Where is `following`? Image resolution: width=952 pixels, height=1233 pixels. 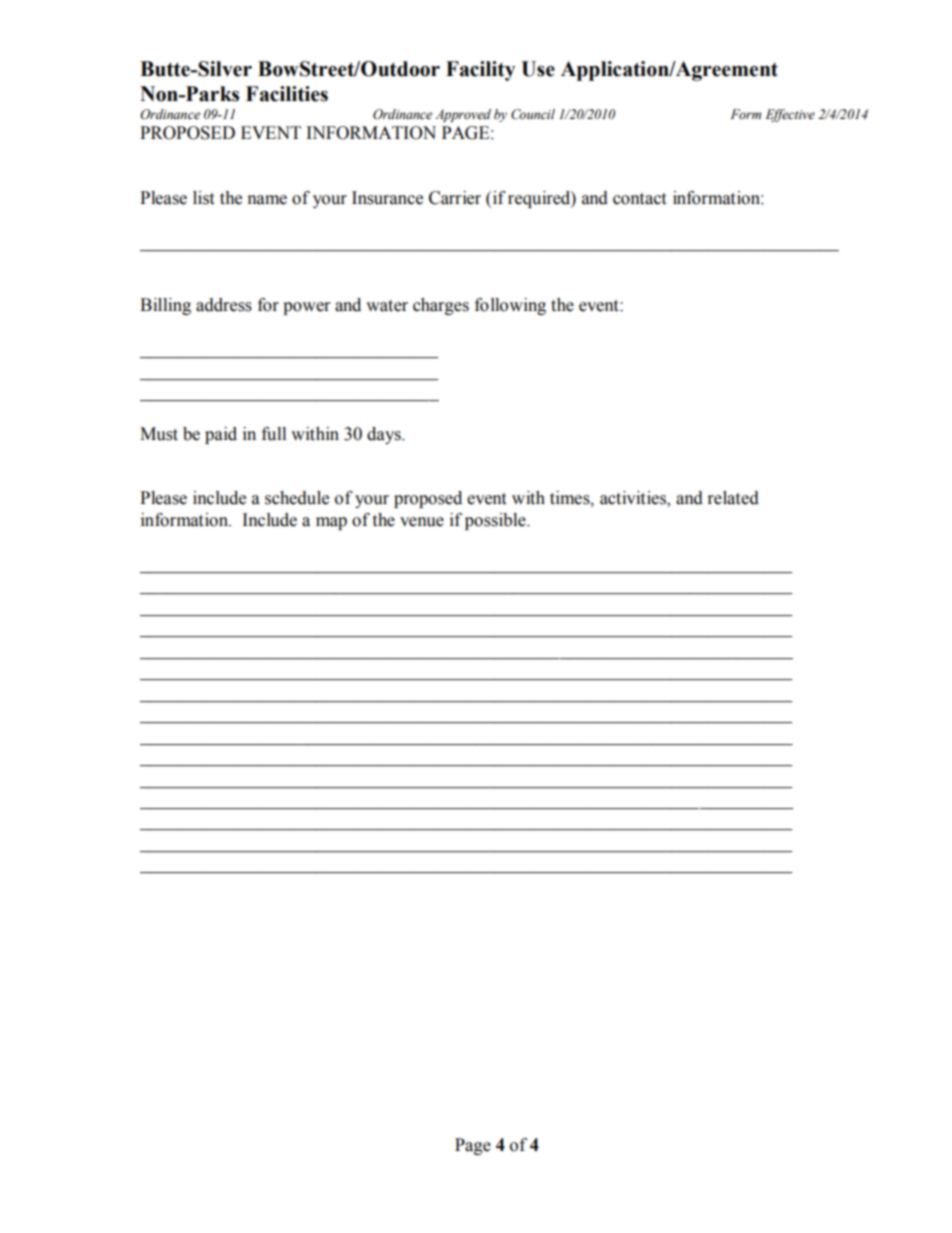
following is located at coordinates (510, 306).
